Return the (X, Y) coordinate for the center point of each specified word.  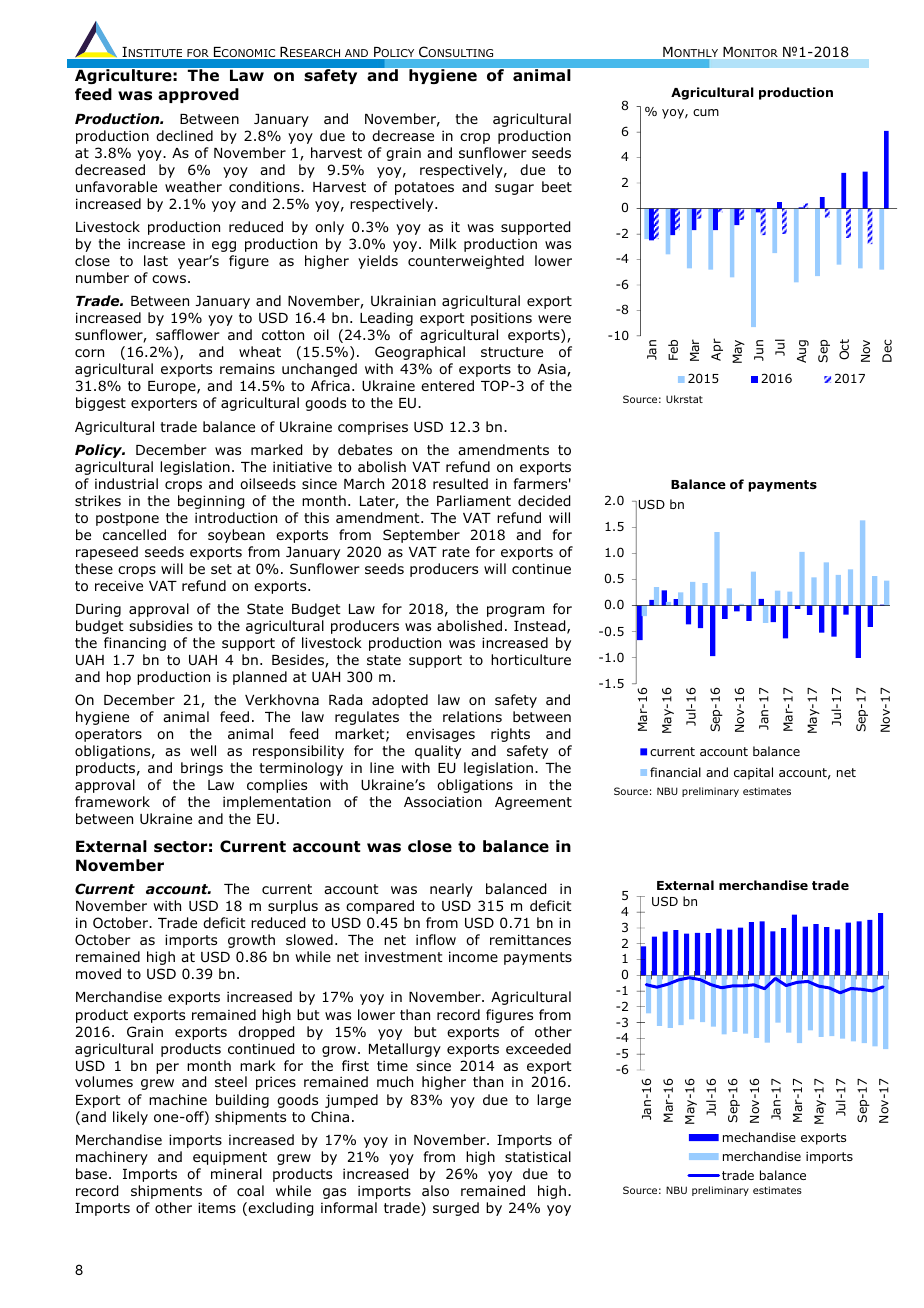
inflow (436, 939)
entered (447, 385)
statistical (538, 1156)
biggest (101, 404)
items (217, 1207)
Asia (553, 370)
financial (675, 772)
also (435, 1191)
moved (98, 974)
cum (706, 112)
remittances (530, 939)
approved (198, 95)
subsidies (161, 626)
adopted (400, 701)
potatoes (424, 188)
